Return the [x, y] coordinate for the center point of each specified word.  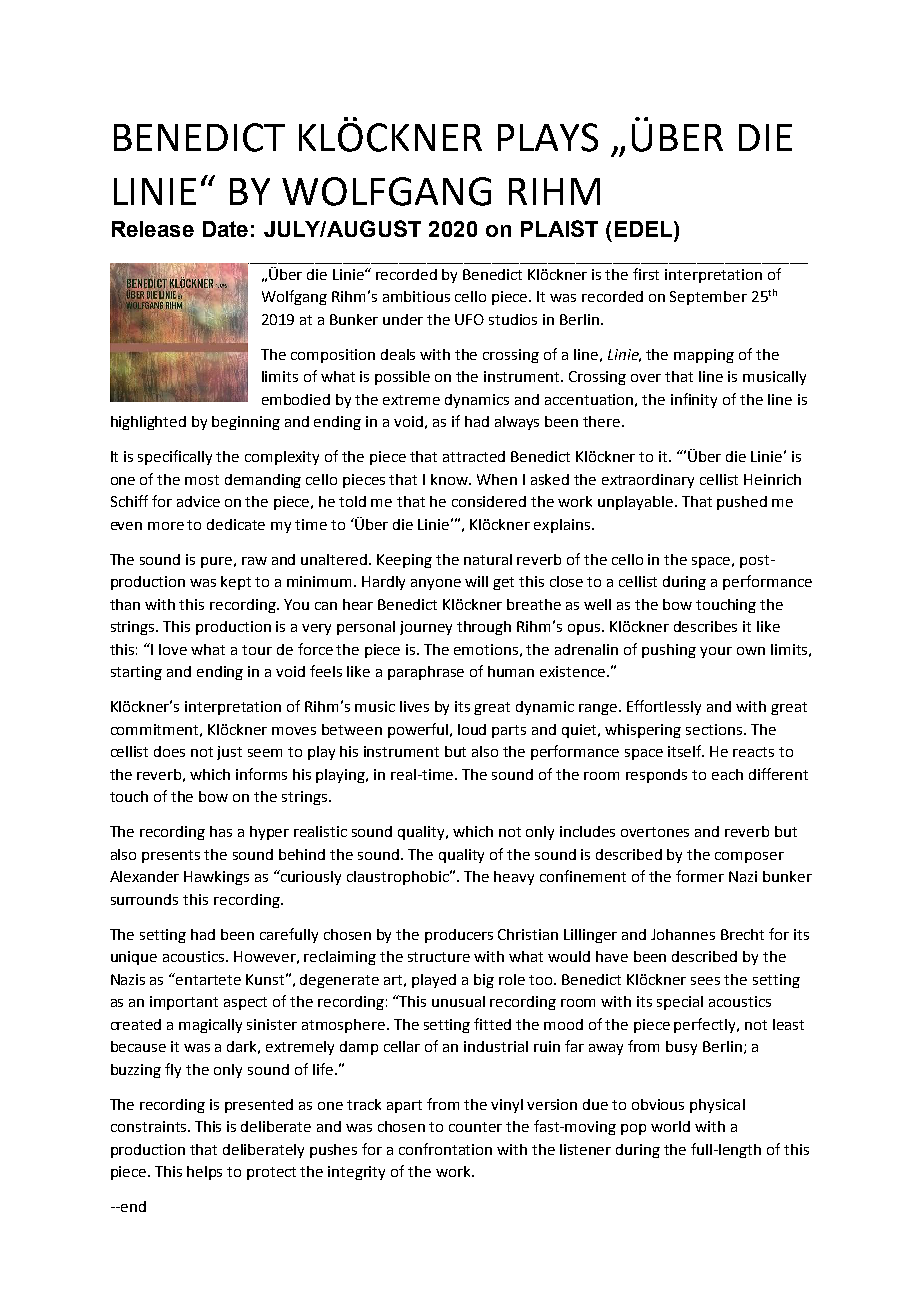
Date [225, 229]
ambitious [416, 296]
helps [204, 1173]
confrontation [445, 1149]
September [708, 298]
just [229, 753]
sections [714, 729]
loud [472, 729]
